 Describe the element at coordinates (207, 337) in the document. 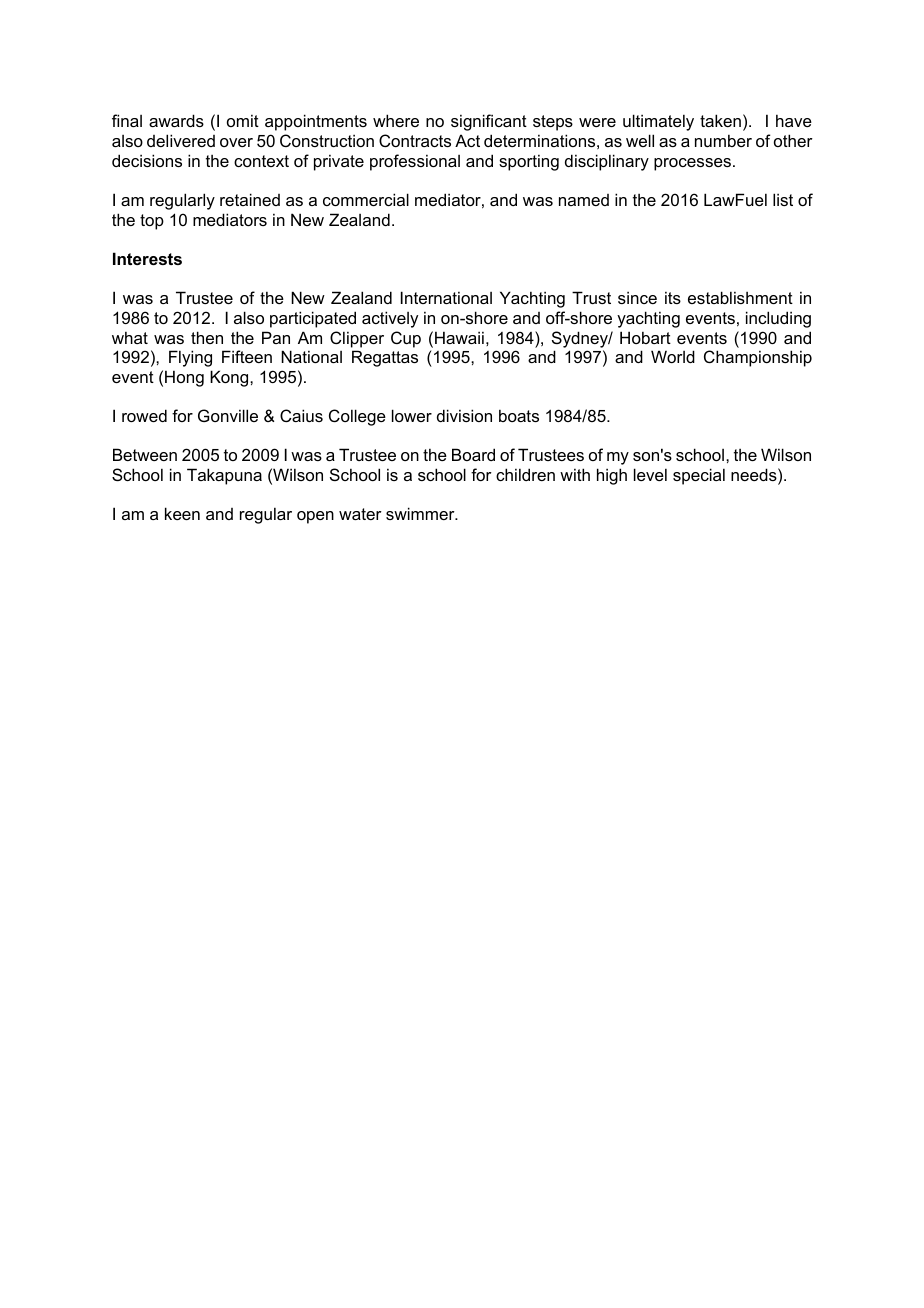

I see `then` at that location.
